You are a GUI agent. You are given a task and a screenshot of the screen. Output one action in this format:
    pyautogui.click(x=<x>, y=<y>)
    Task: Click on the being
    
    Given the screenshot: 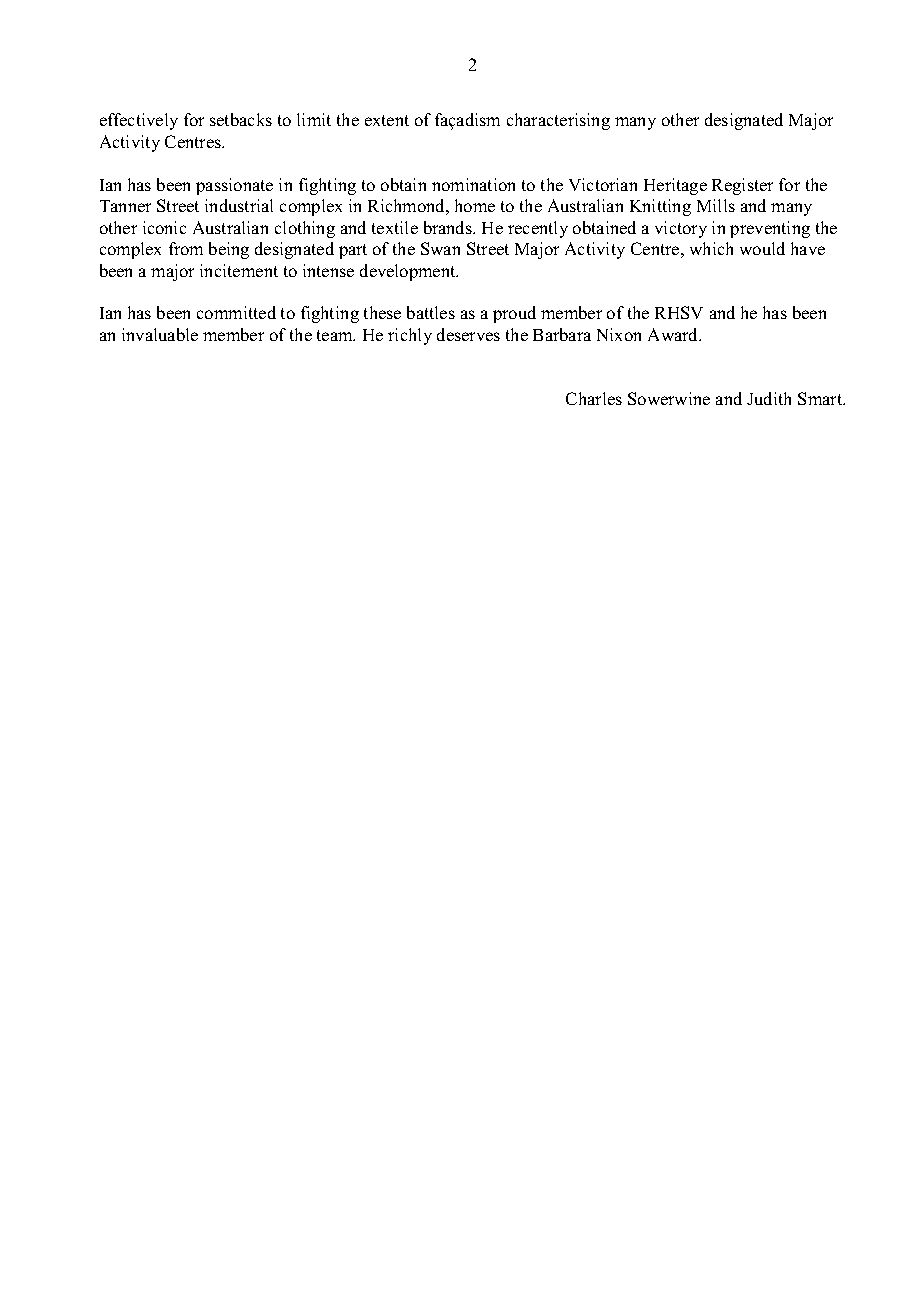 What is the action you would take?
    pyautogui.click(x=229, y=250)
